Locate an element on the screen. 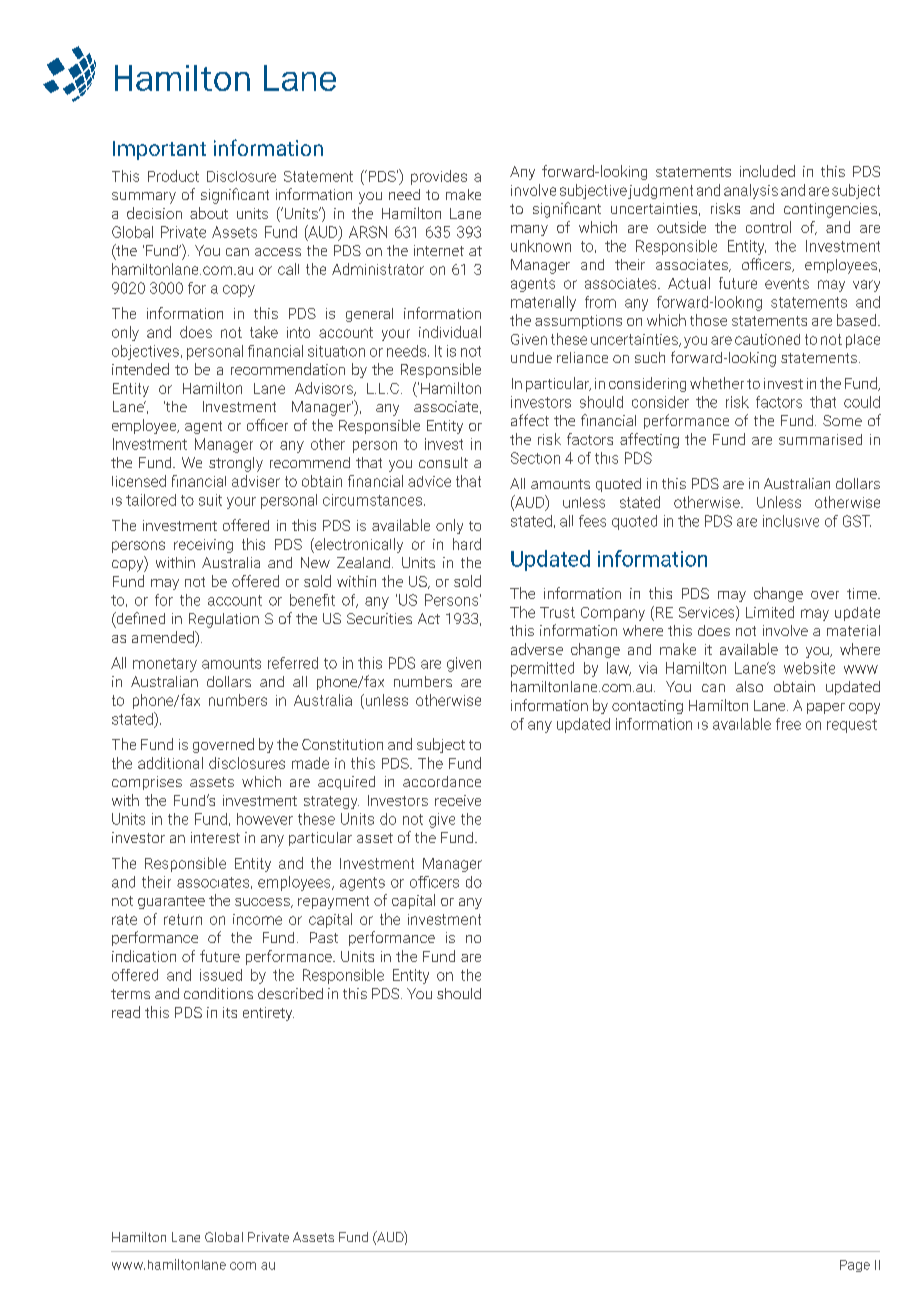 The height and width of the screenshot is (1307, 924). about is located at coordinates (209, 213).
